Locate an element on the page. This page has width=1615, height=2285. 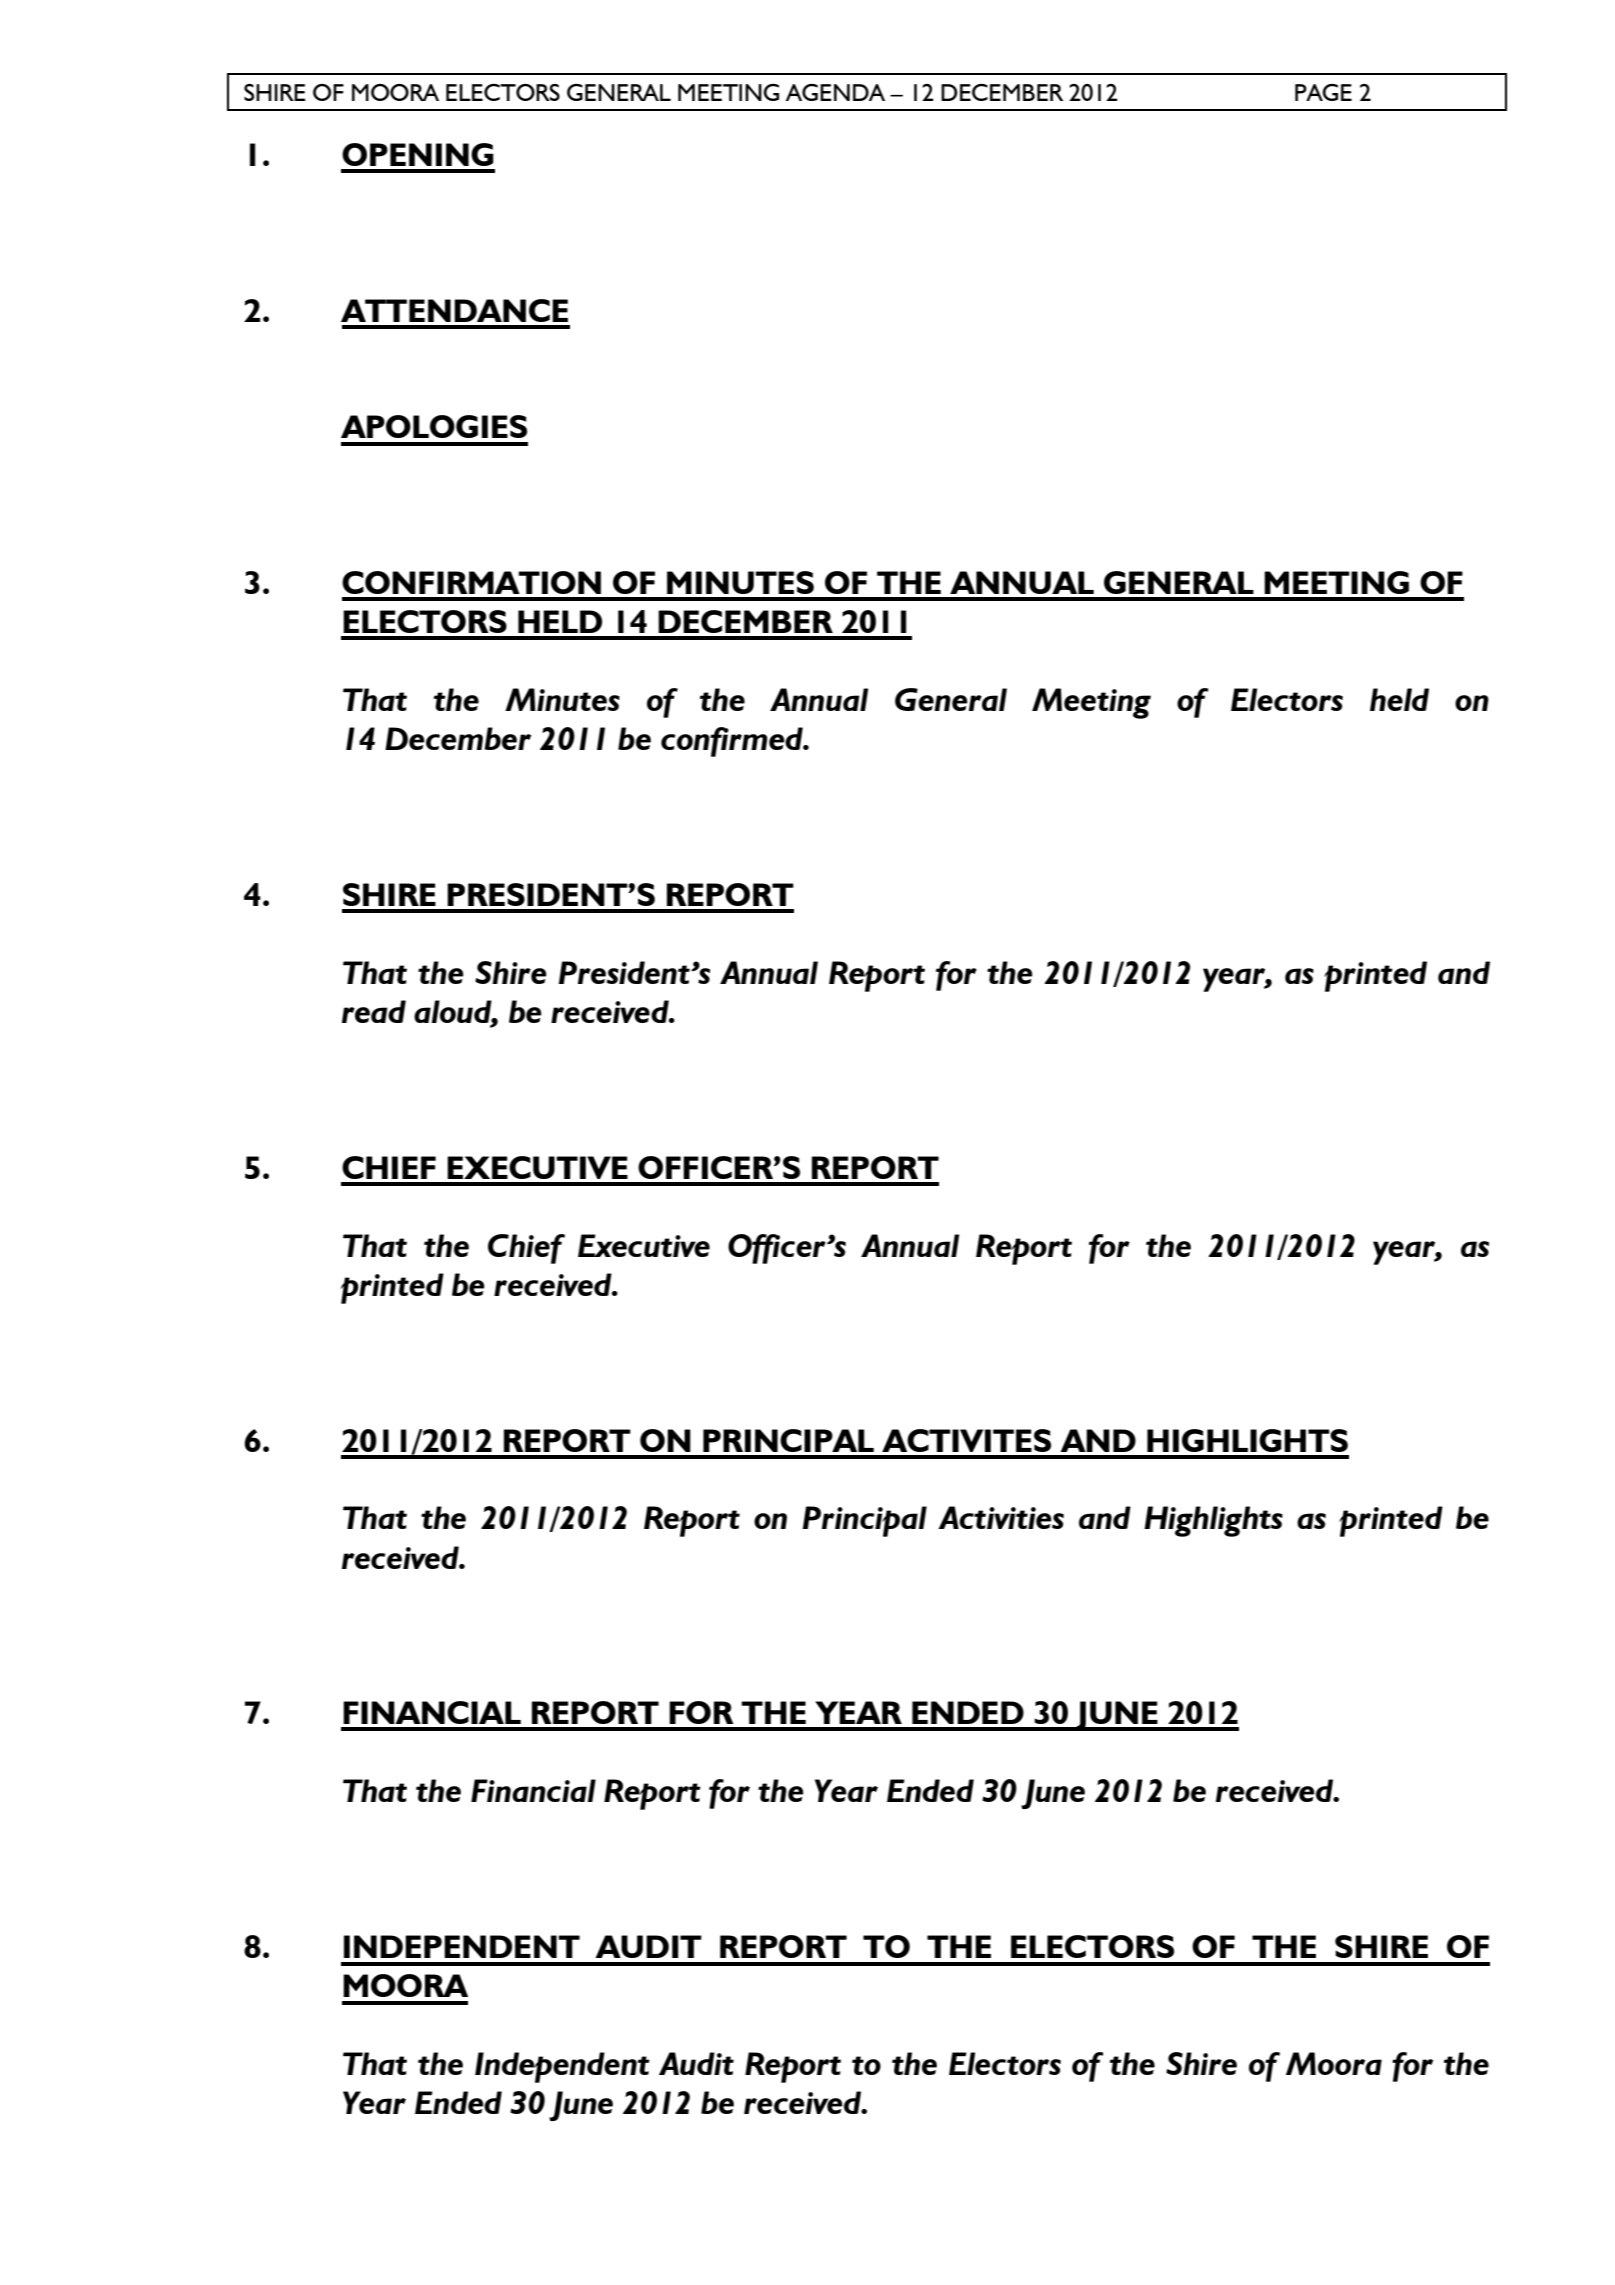
read is located at coordinates (374, 1011).
